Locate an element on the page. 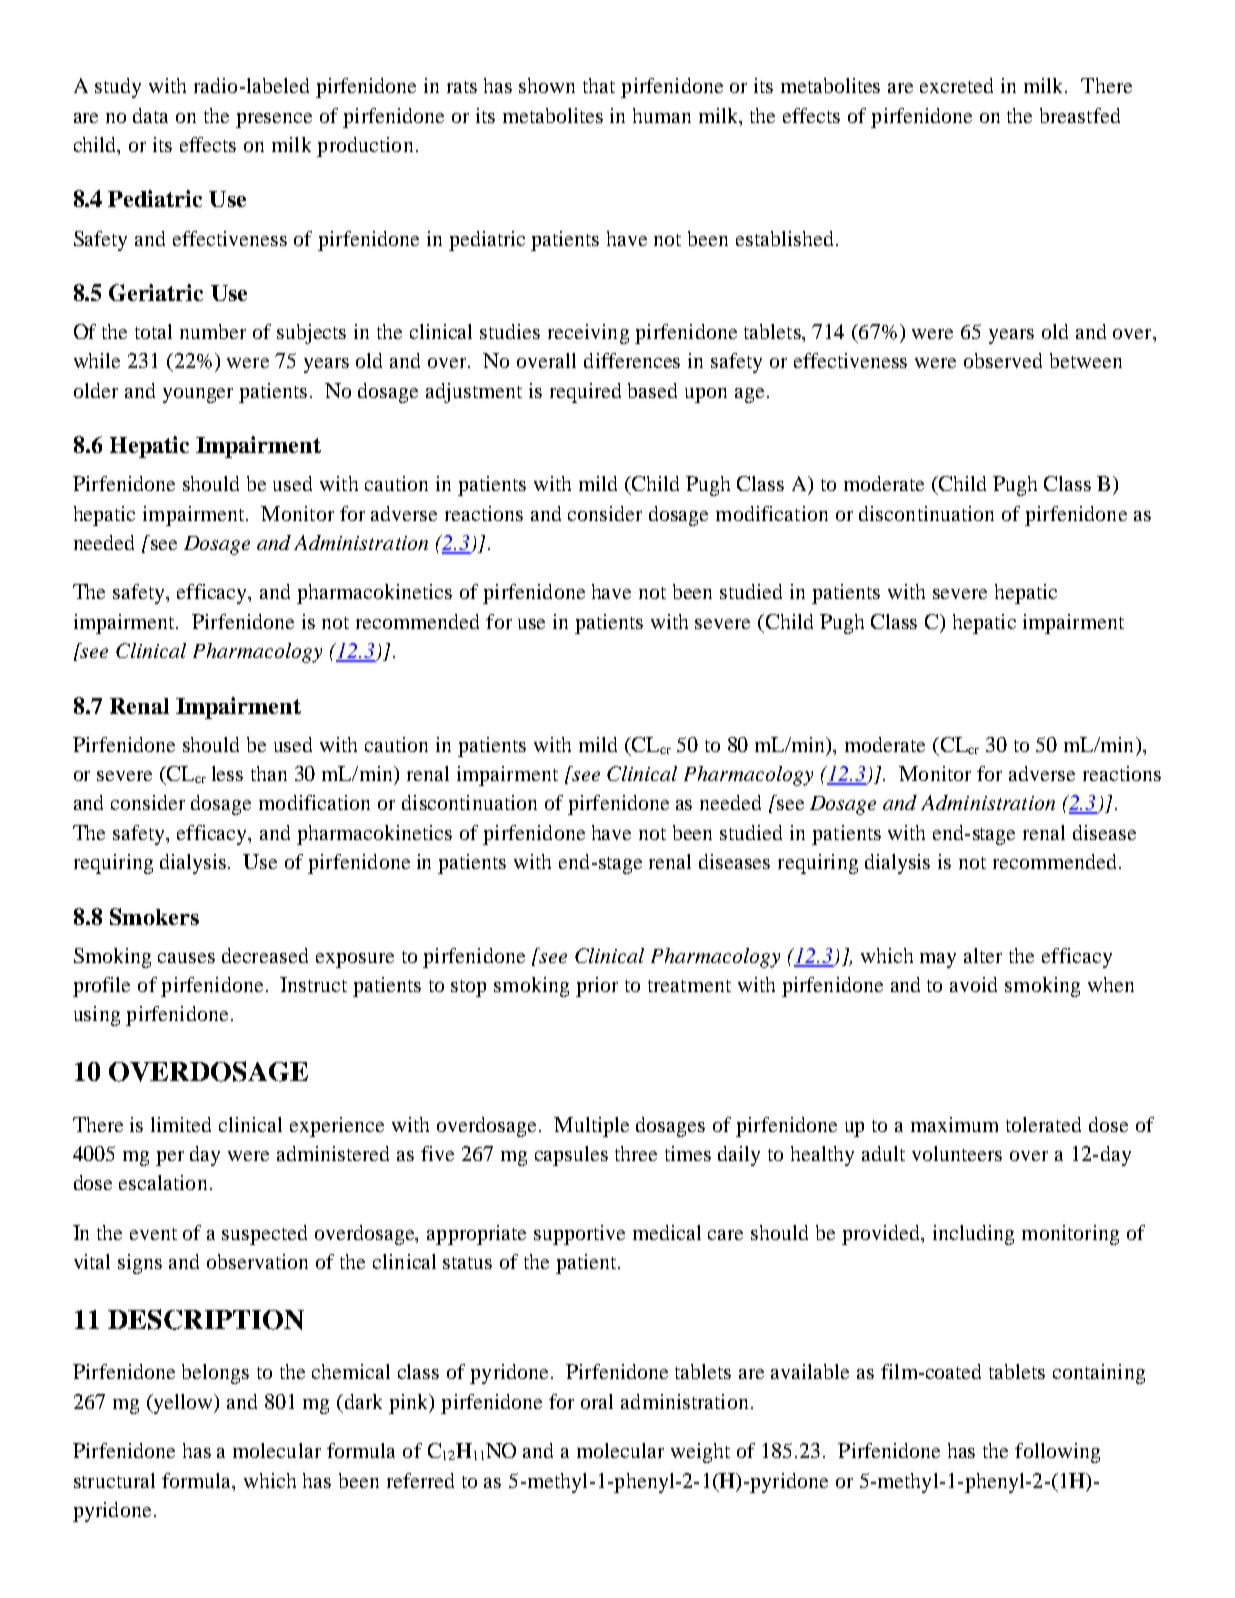 This document has height=1598, width=1235. prior is located at coordinates (597, 987).
